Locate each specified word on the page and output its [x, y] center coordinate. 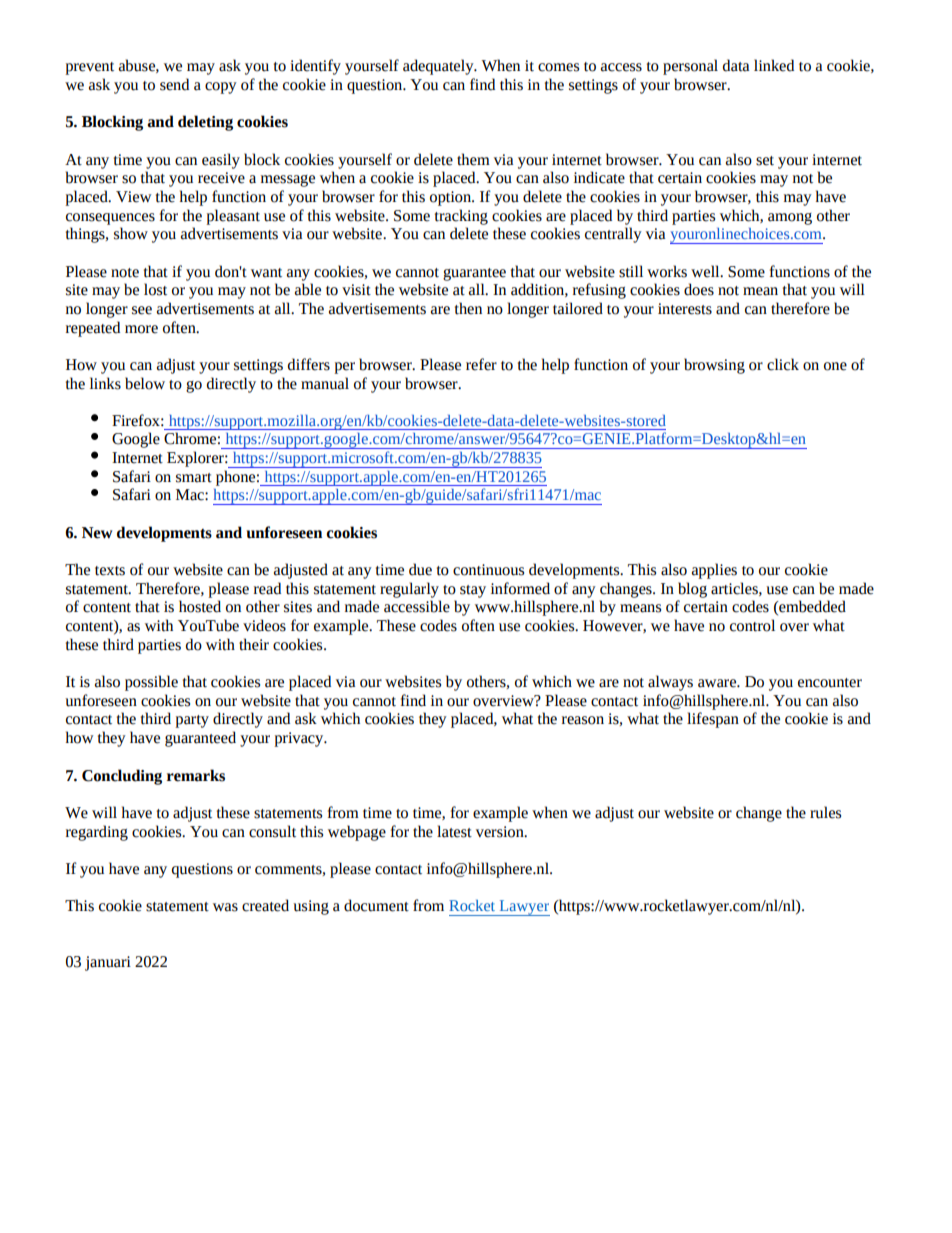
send [174, 84]
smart [194, 478]
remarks [196, 775]
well [706, 271]
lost [155, 289]
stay [473, 591]
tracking [461, 217]
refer [481, 364]
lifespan [713, 720]
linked [774, 65]
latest [454, 831]
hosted [200, 606]
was [225, 907]
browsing [714, 366]
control [752, 625]
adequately [439, 67]
